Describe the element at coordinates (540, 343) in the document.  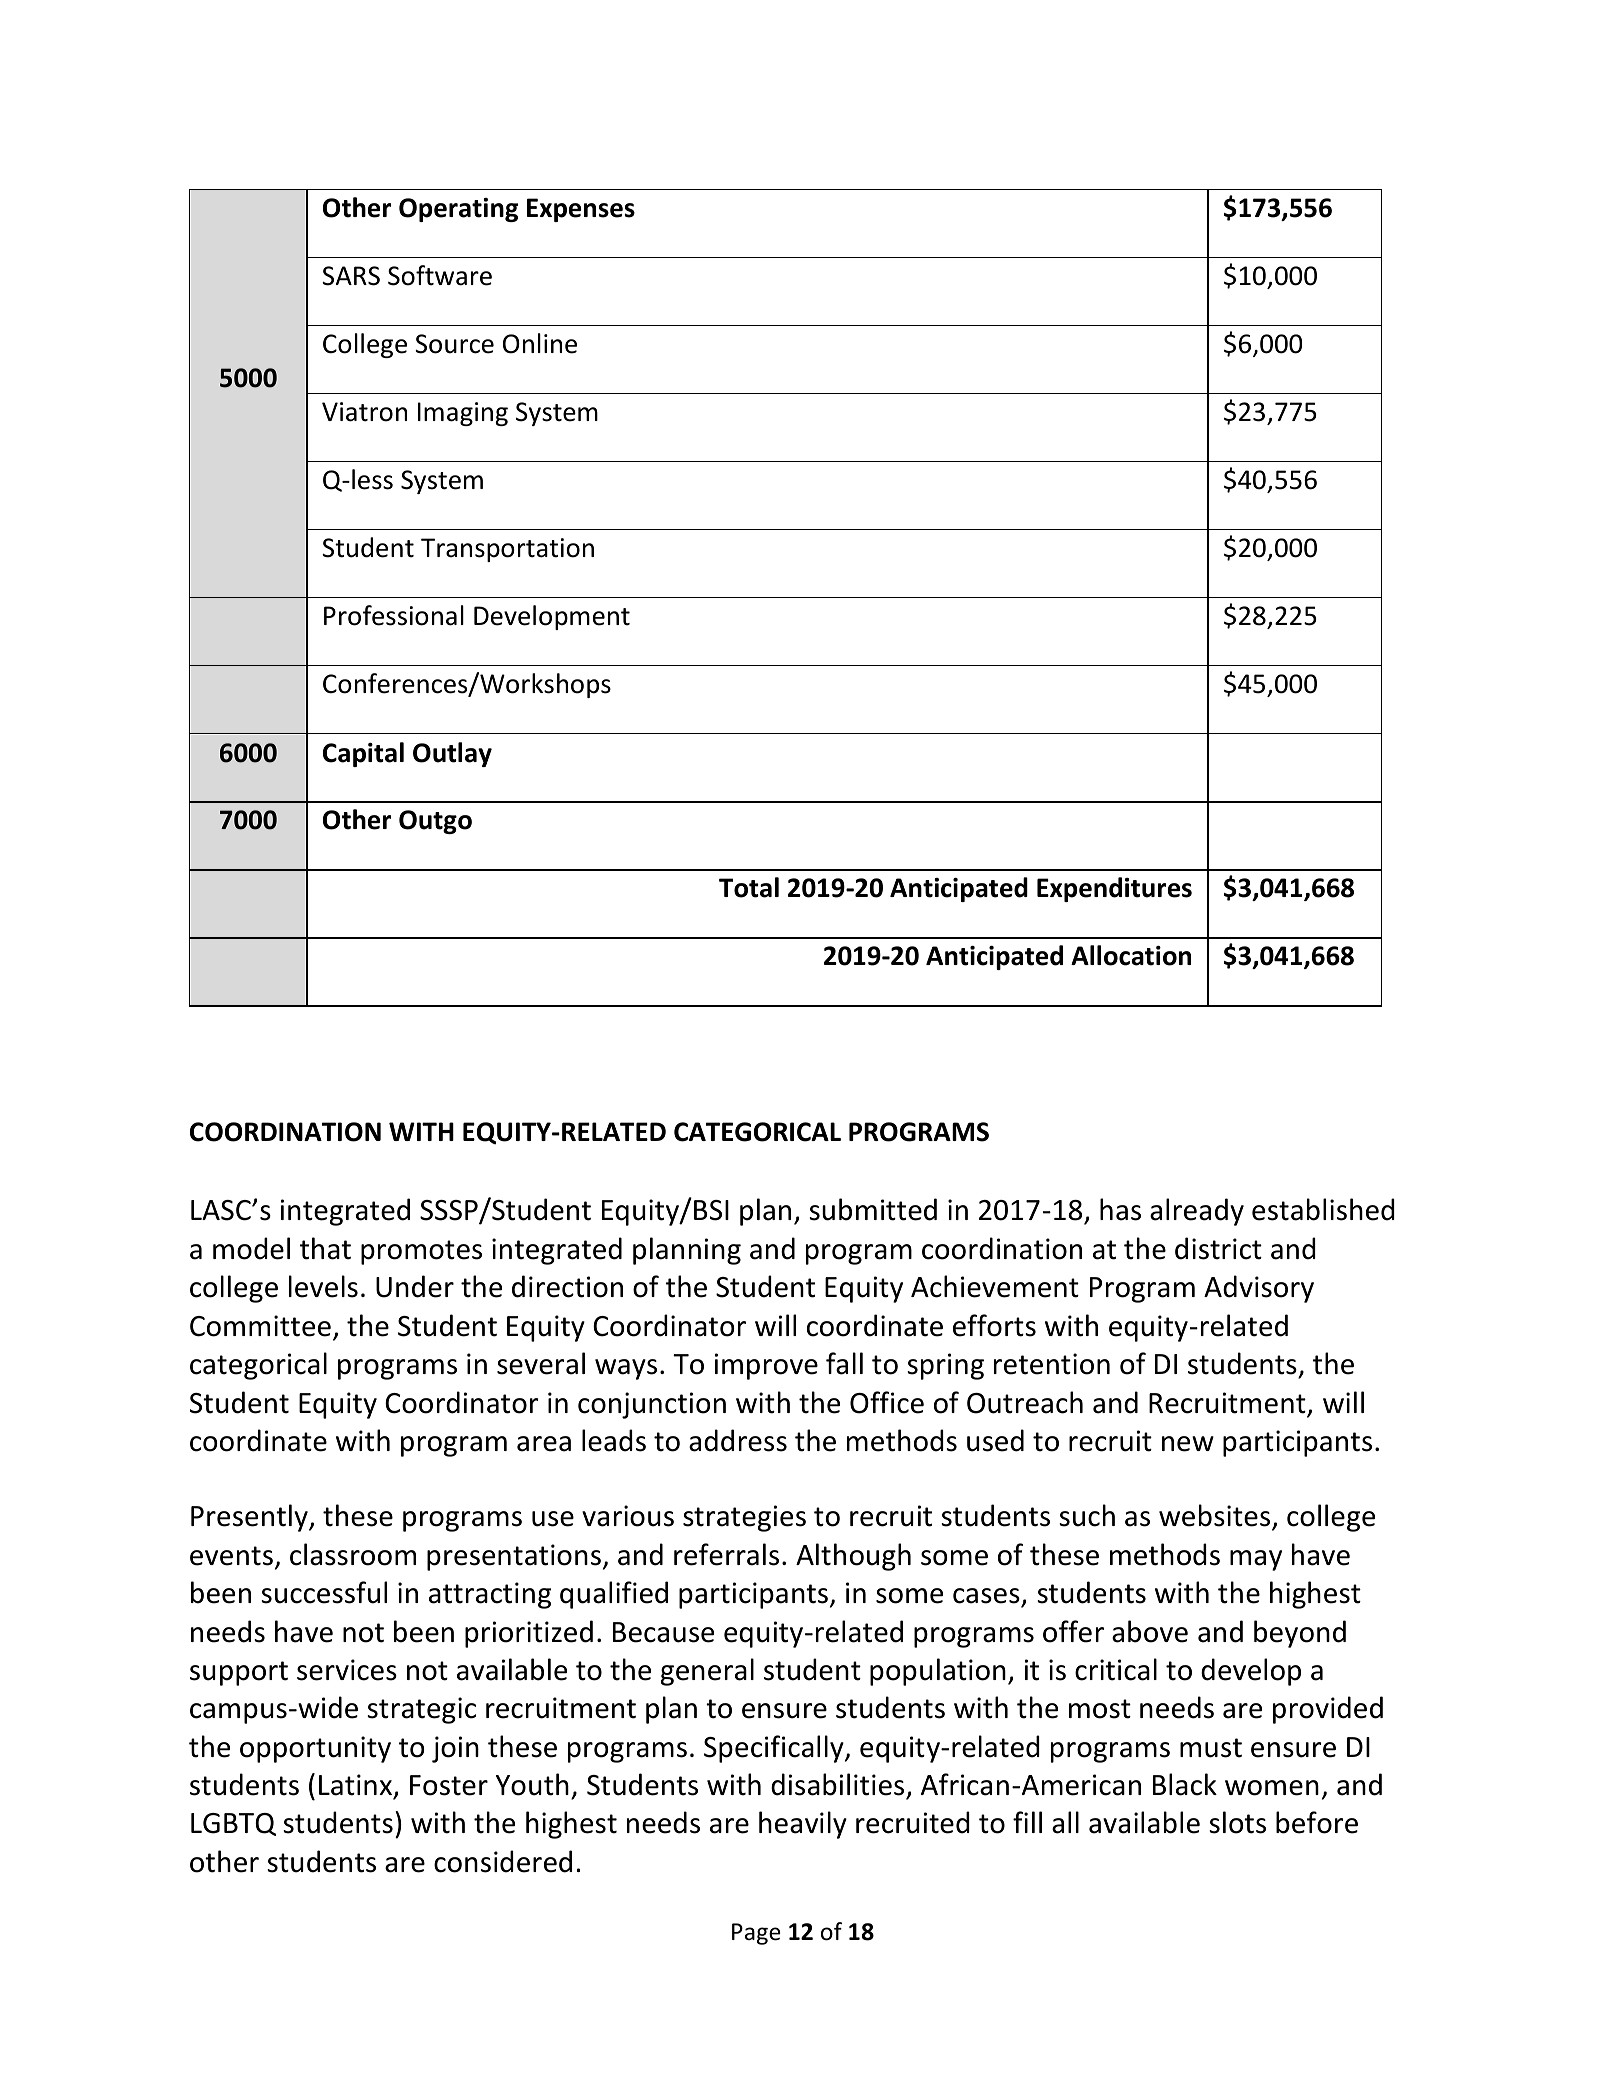
I see `Online` at that location.
